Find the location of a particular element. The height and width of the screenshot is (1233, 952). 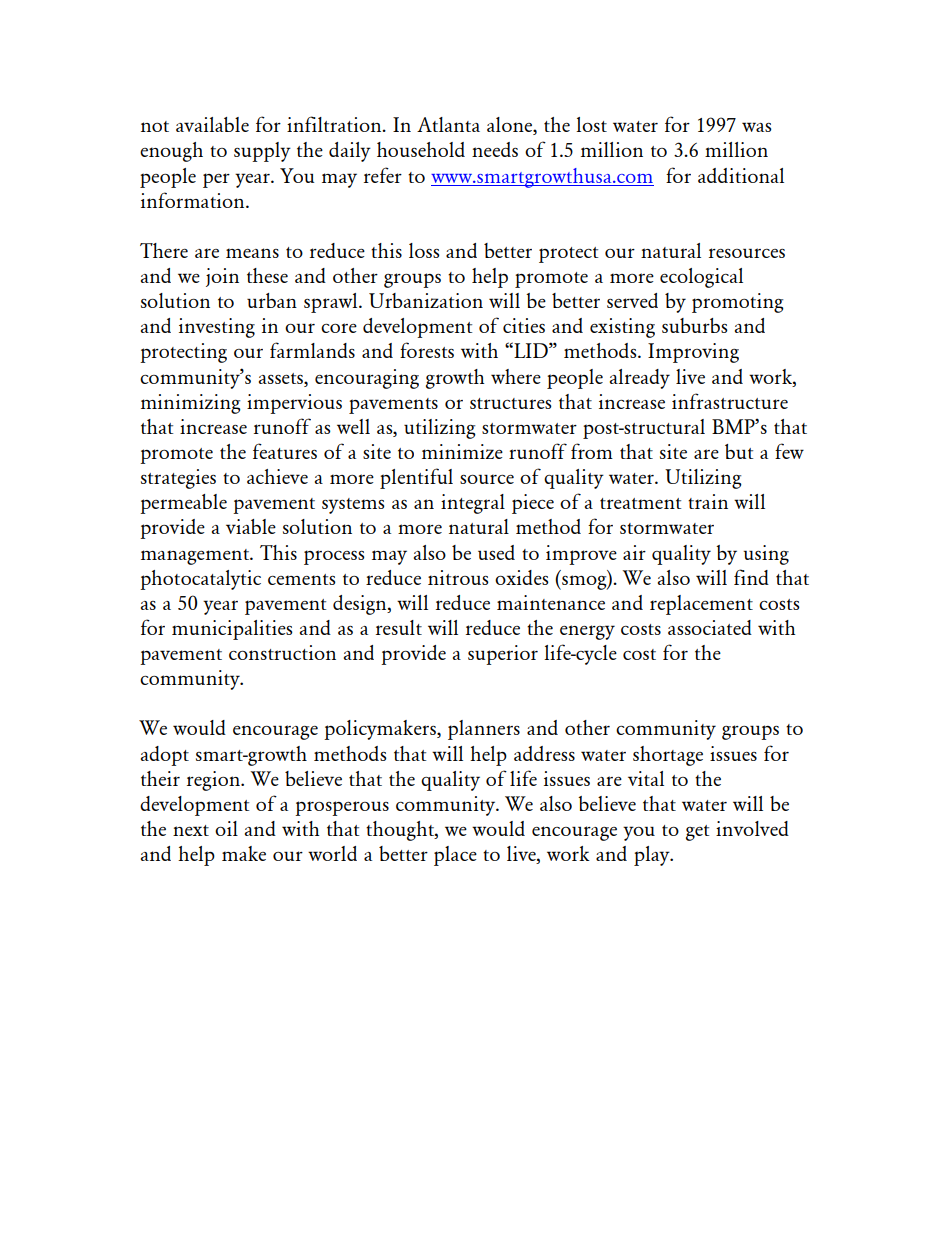

associated is located at coordinates (710, 627).
